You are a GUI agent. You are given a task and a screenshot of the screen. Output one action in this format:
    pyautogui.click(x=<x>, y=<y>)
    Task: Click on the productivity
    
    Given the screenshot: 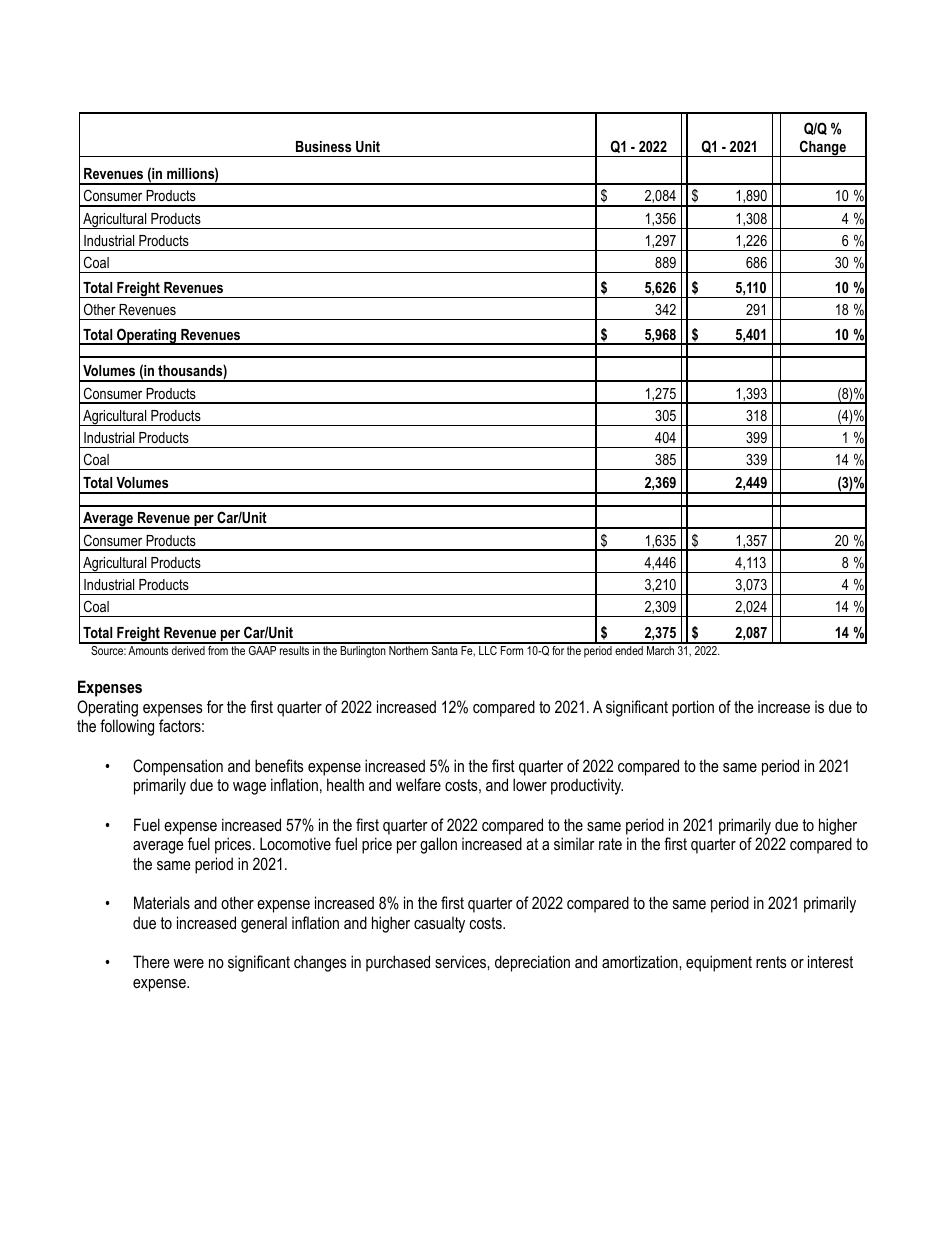 What is the action you would take?
    pyautogui.click(x=587, y=786)
